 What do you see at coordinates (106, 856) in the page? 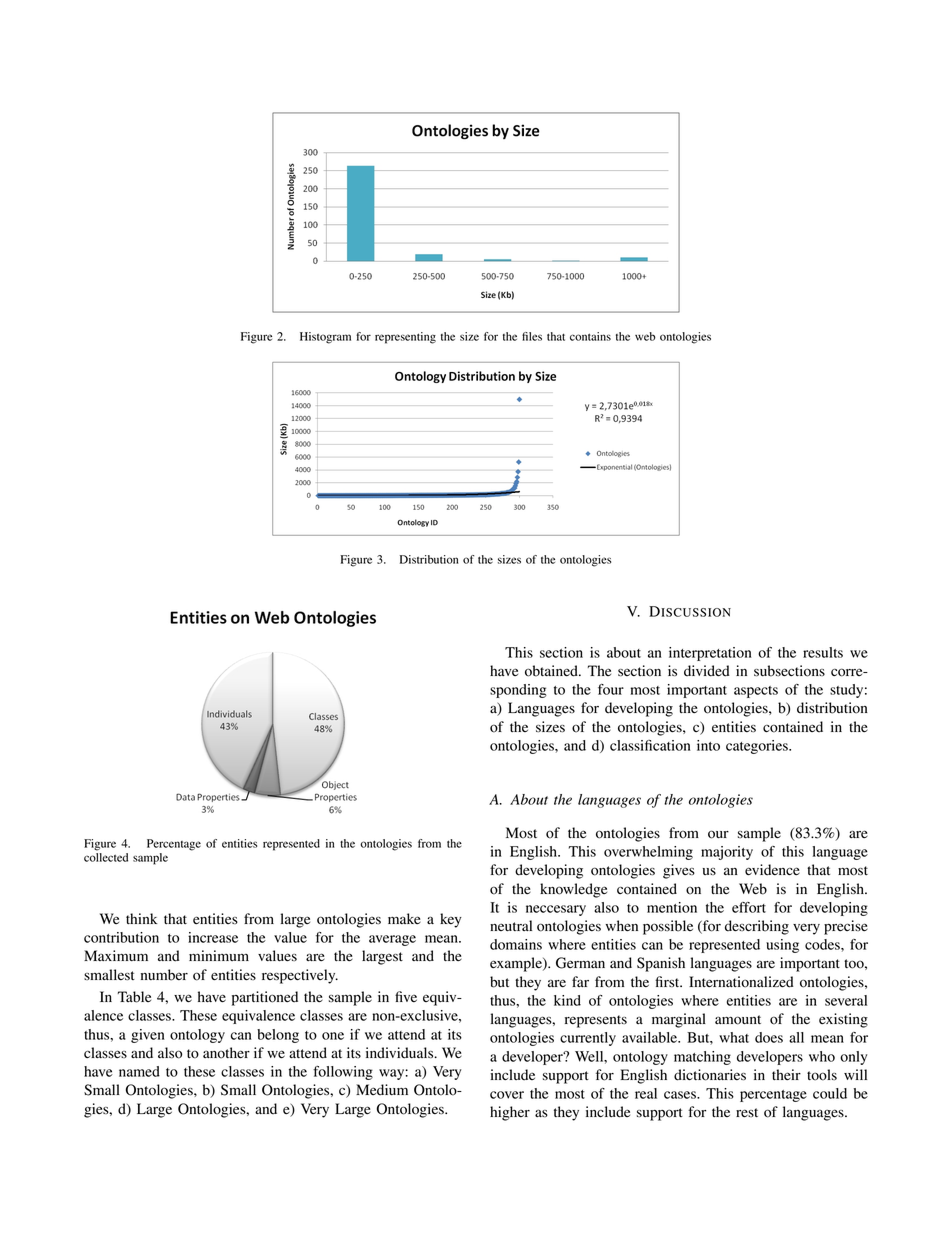
I see `collected` at bounding box center [106, 856].
